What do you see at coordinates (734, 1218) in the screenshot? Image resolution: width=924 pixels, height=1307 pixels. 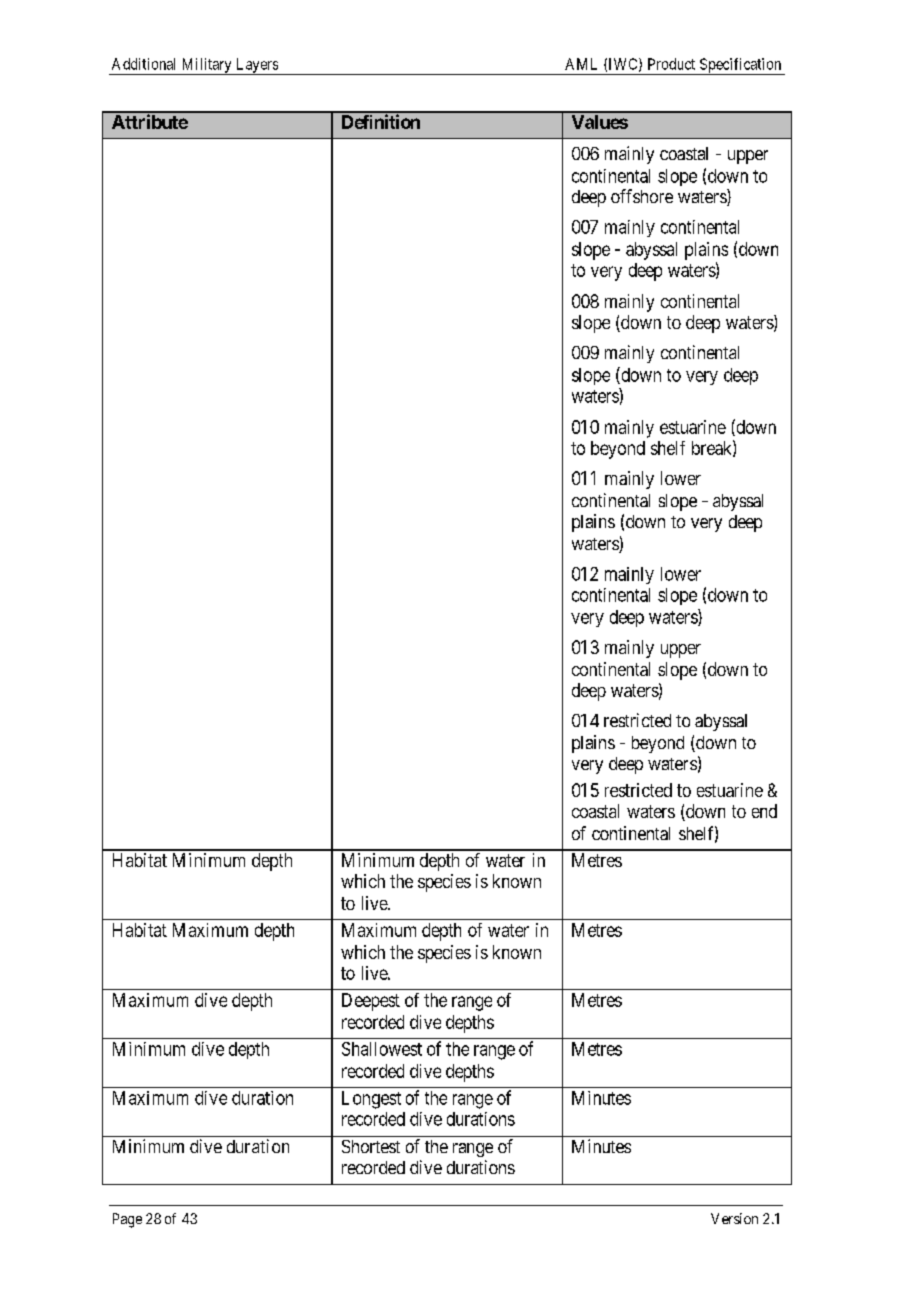 I see `Version` at bounding box center [734, 1218].
